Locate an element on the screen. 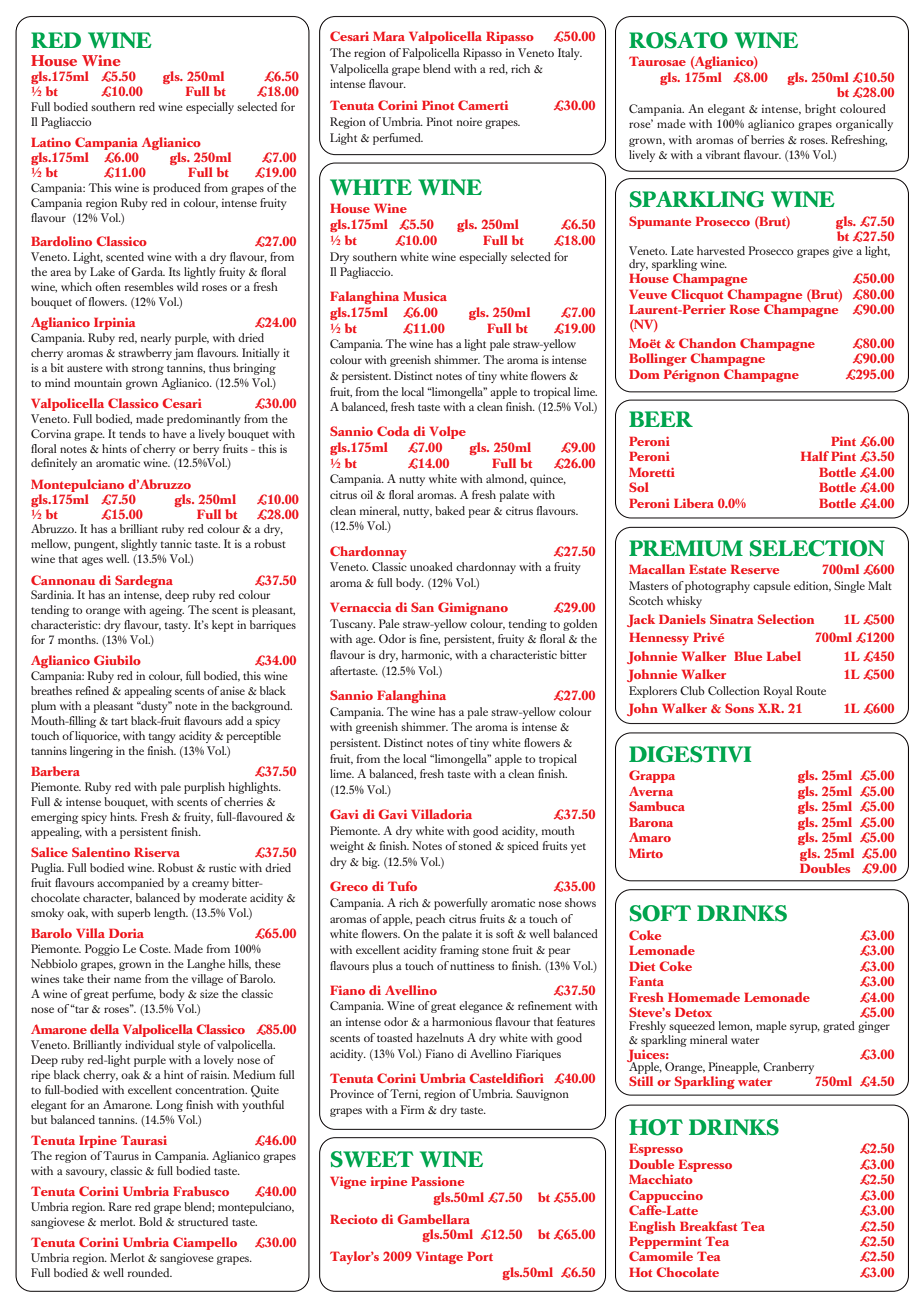 Image resolution: width=924 pixels, height=1308 pixels. noire is located at coordinates (469, 121).
